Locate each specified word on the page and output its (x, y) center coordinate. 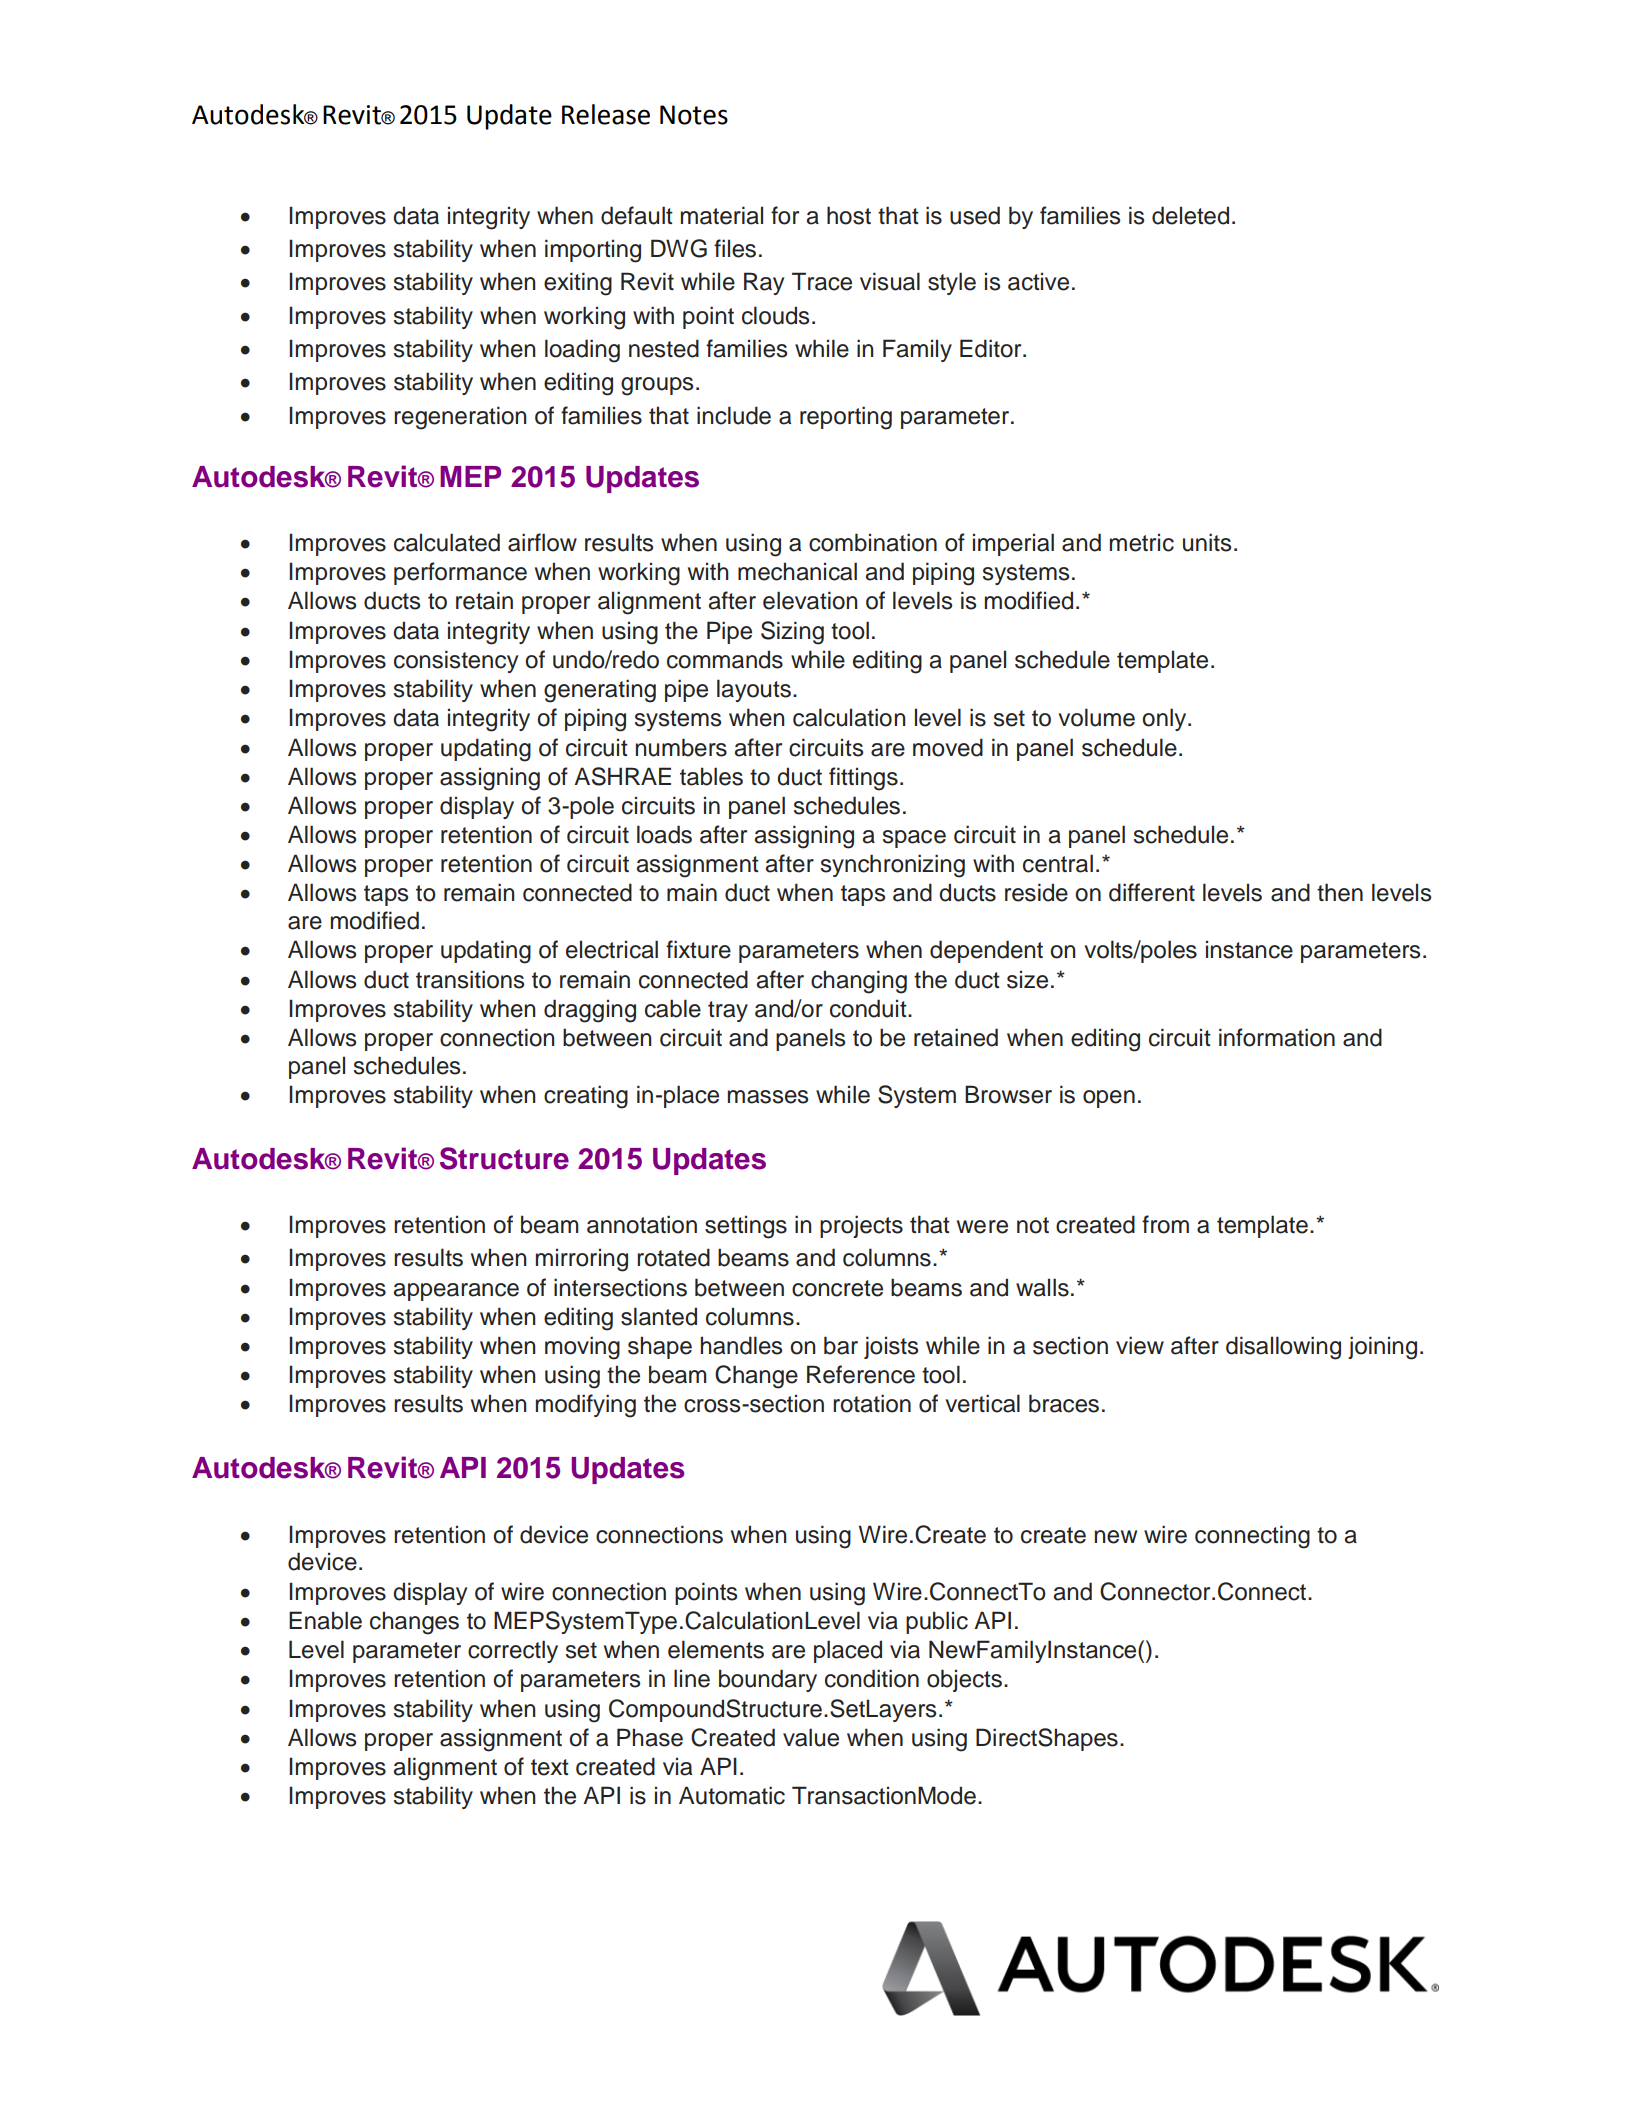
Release (606, 114)
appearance (456, 1292)
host (849, 215)
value (811, 1737)
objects (964, 1680)
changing (859, 982)
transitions (470, 979)
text (550, 1767)
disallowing (1283, 1348)
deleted (1190, 215)
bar (841, 1345)
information (1277, 1037)
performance (460, 573)
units (1207, 542)
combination (873, 542)
